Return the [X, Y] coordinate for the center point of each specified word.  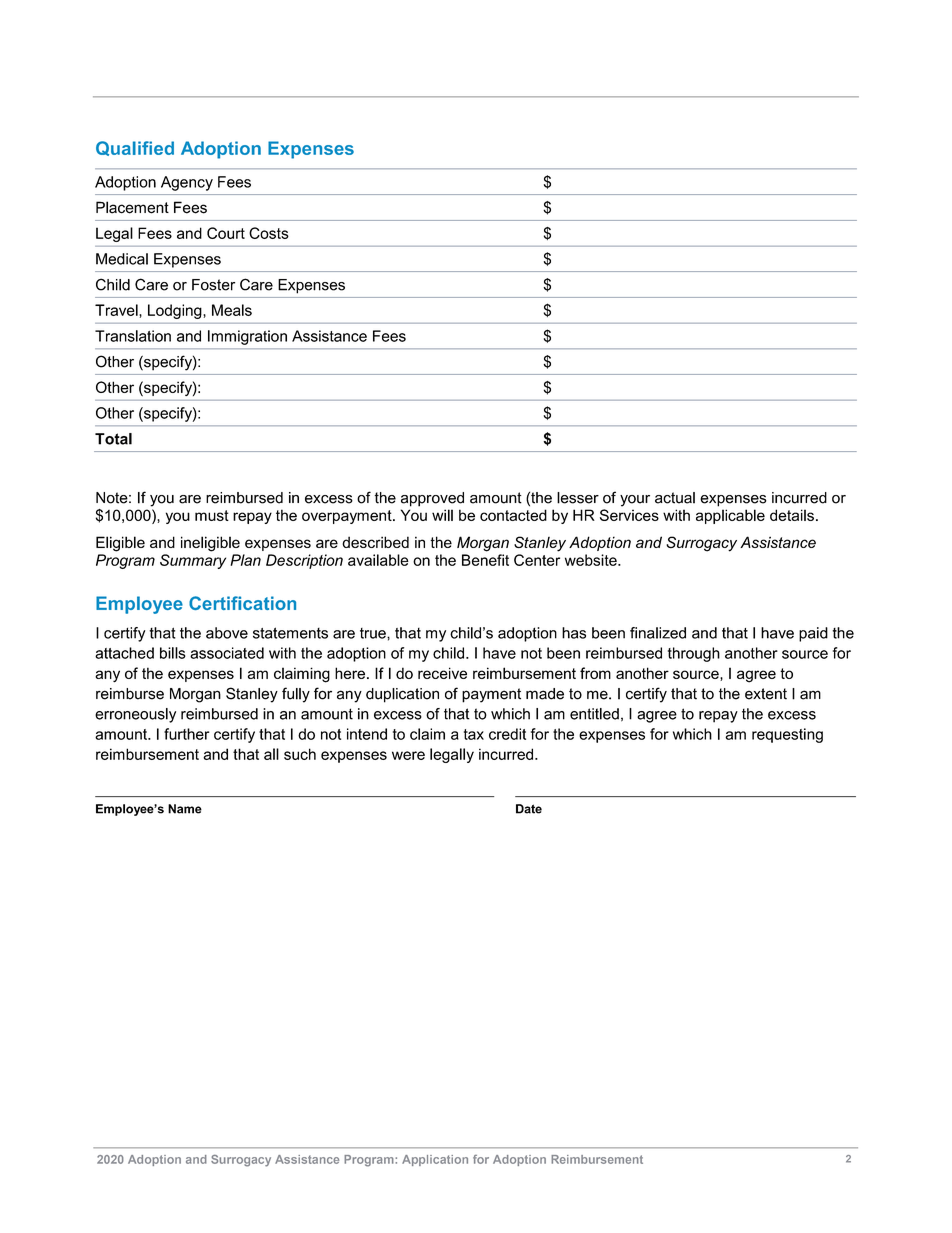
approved [432, 499]
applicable [730, 516]
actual [675, 498]
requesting [787, 735]
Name [185, 809]
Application [435, 1160]
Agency [187, 183]
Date [529, 809]
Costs [269, 233]
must [212, 515]
